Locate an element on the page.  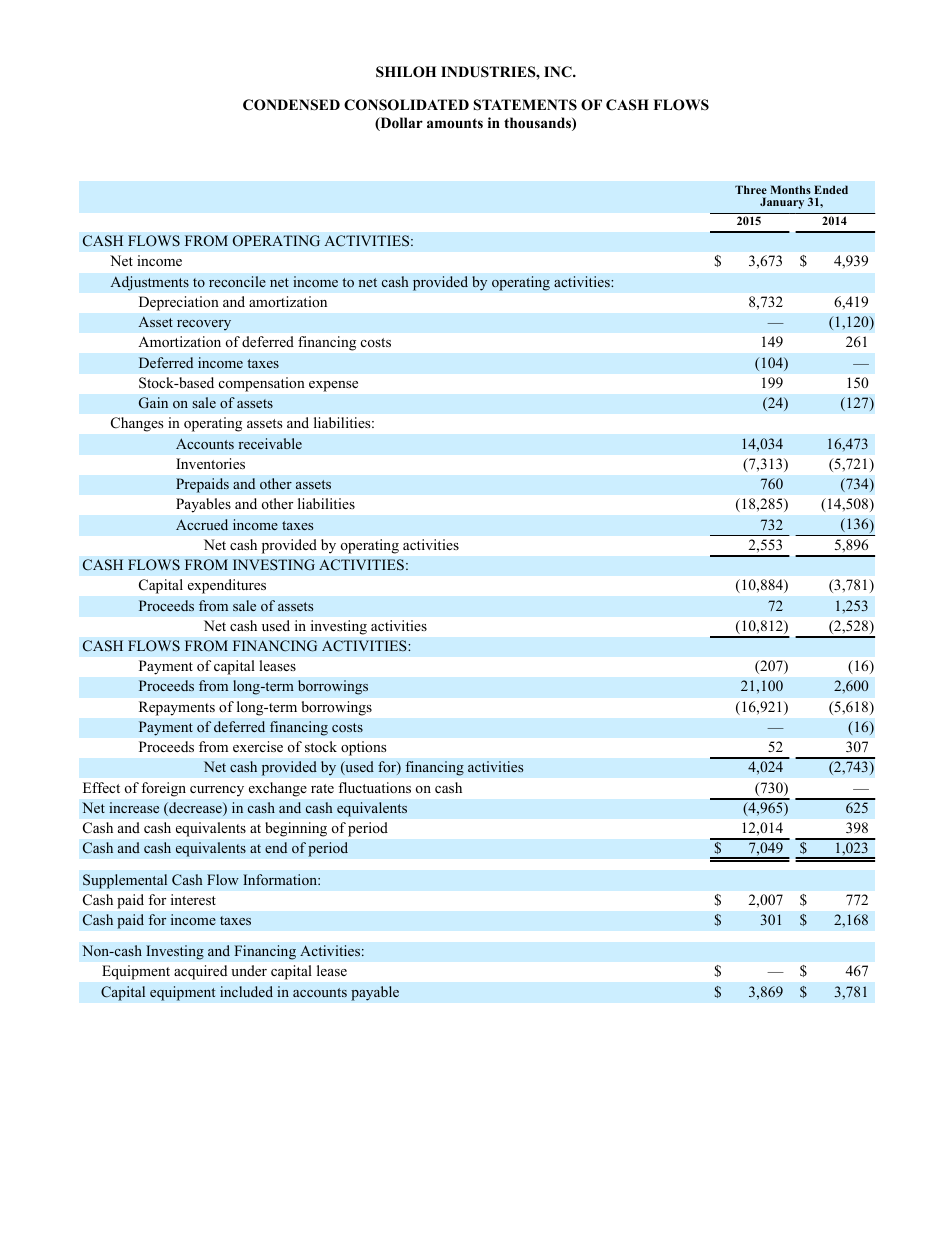
expense is located at coordinates (333, 386).
